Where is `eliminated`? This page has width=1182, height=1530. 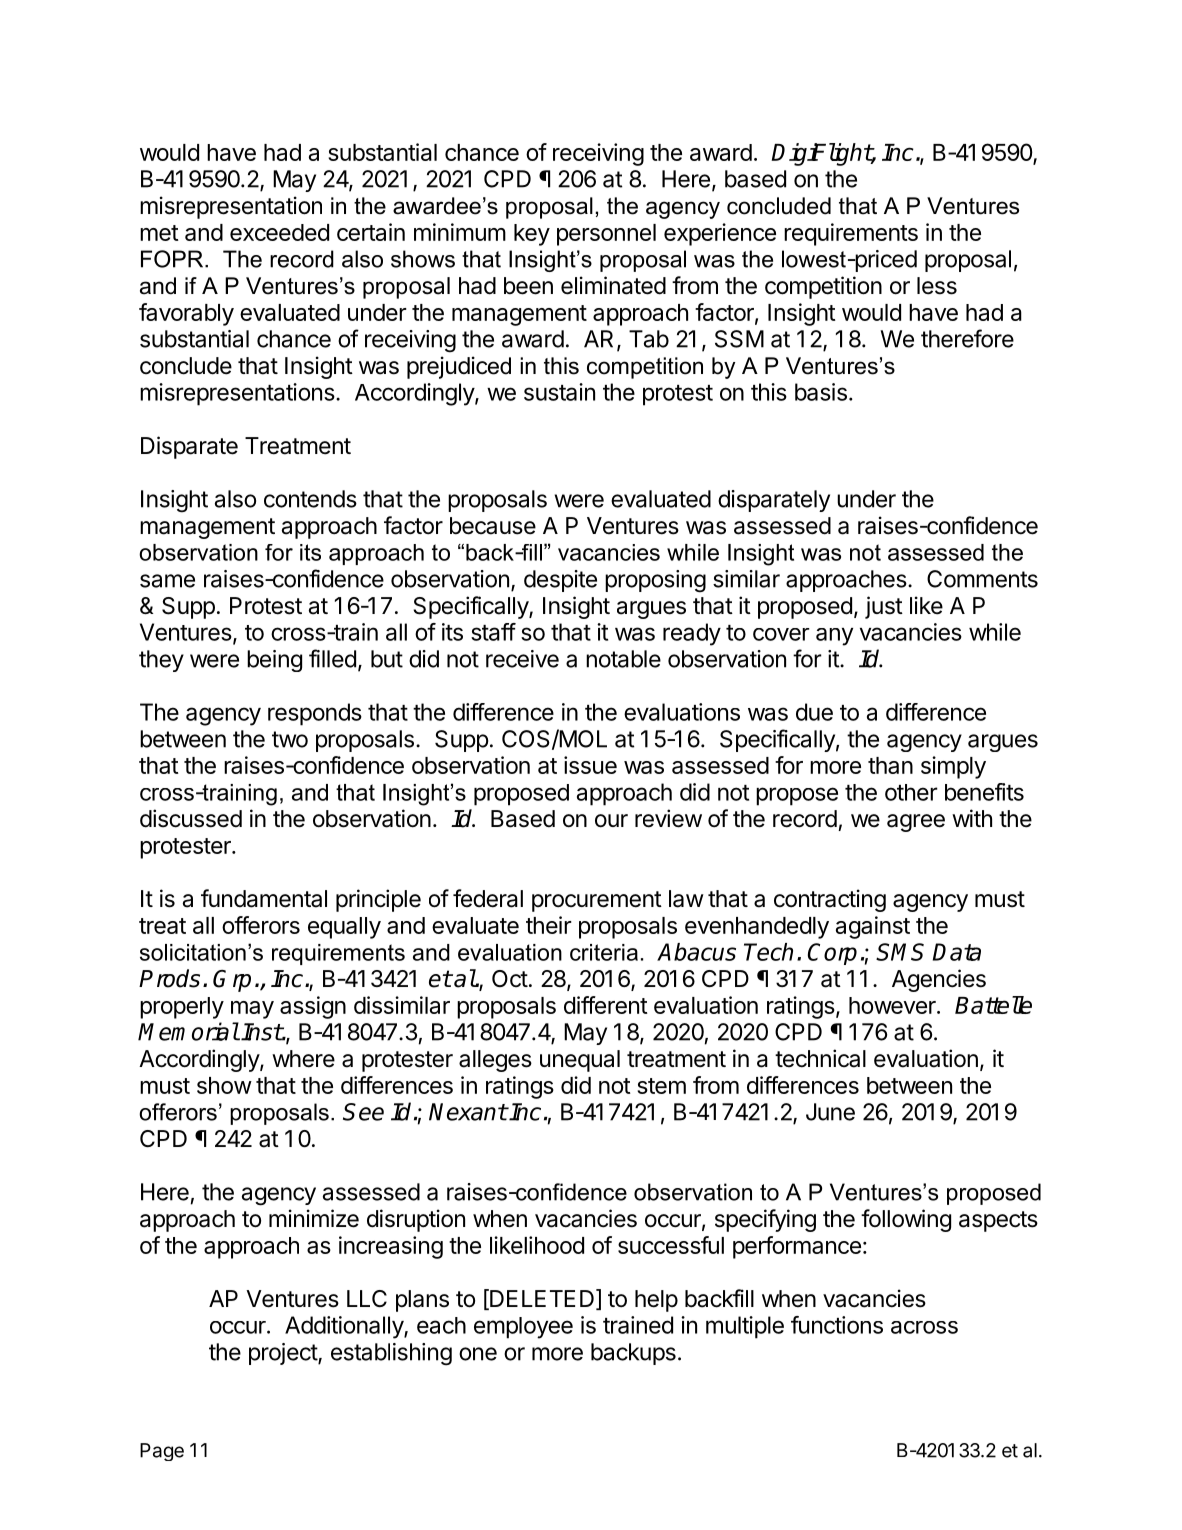
eliminated is located at coordinates (613, 285).
